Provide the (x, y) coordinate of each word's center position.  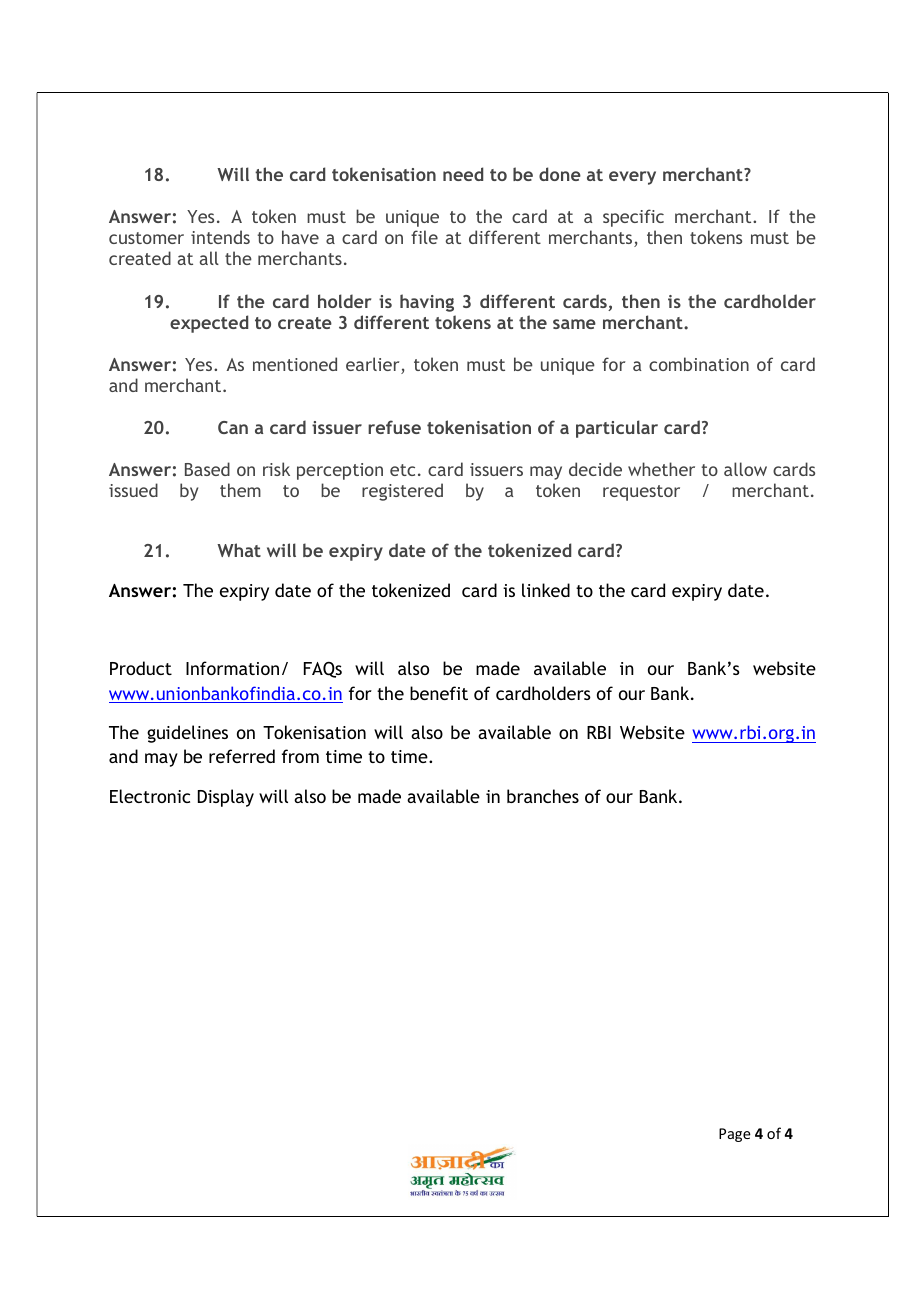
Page (735, 1135)
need (463, 174)
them (240, 490)
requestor (641, 493)
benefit (439, 693)
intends (220, 237)
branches (543, 796)
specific (633, 218)
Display (226, 798)
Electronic (150, 796)
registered (402, 492)
